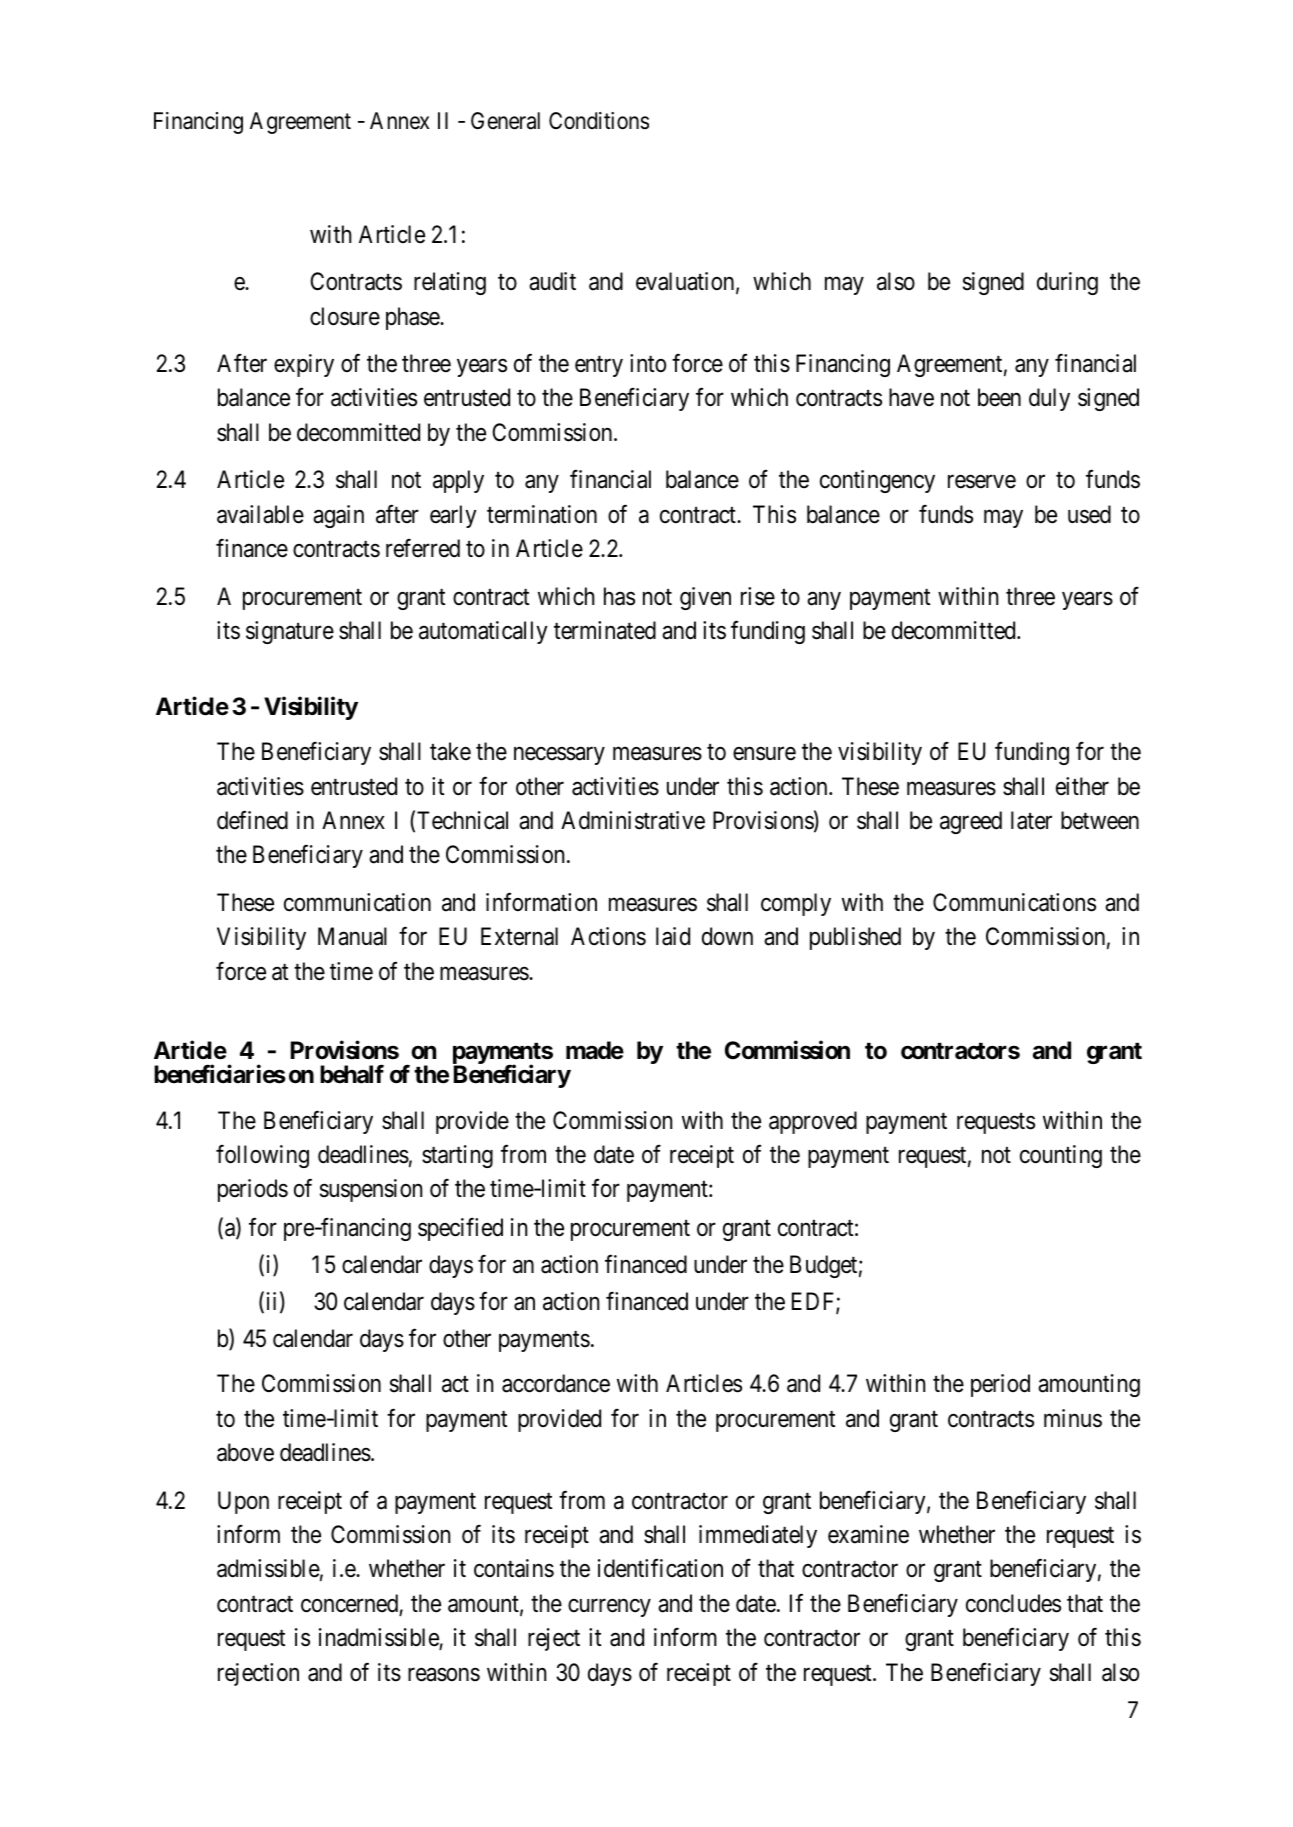  What do you see at coordinates (1013, 1603) in the document?
I see `concludes` at bounding box center [1013, 1603].
